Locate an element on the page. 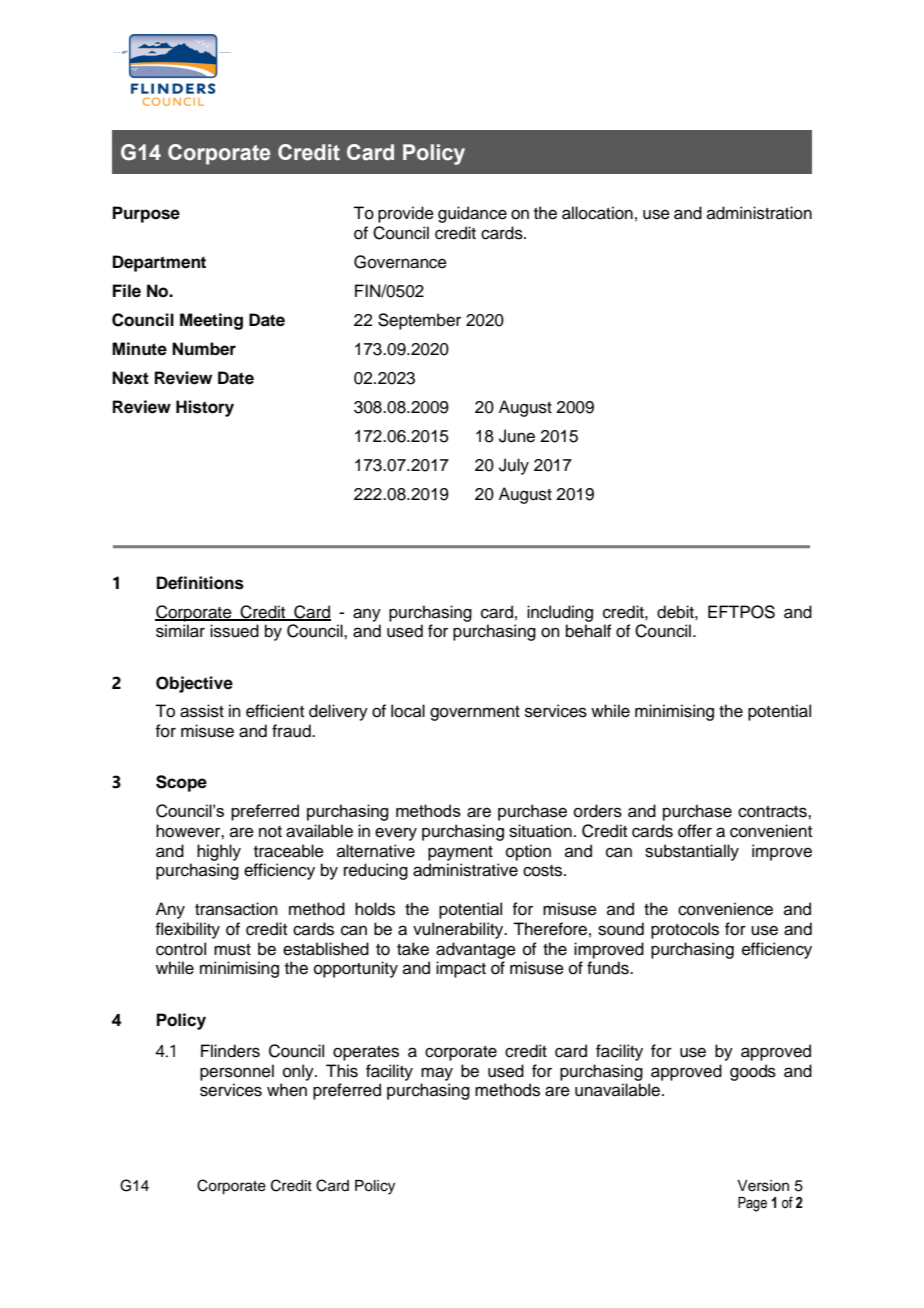 The height and width of the image is (1308, 924). administration is located at coordinates (759, 213).
